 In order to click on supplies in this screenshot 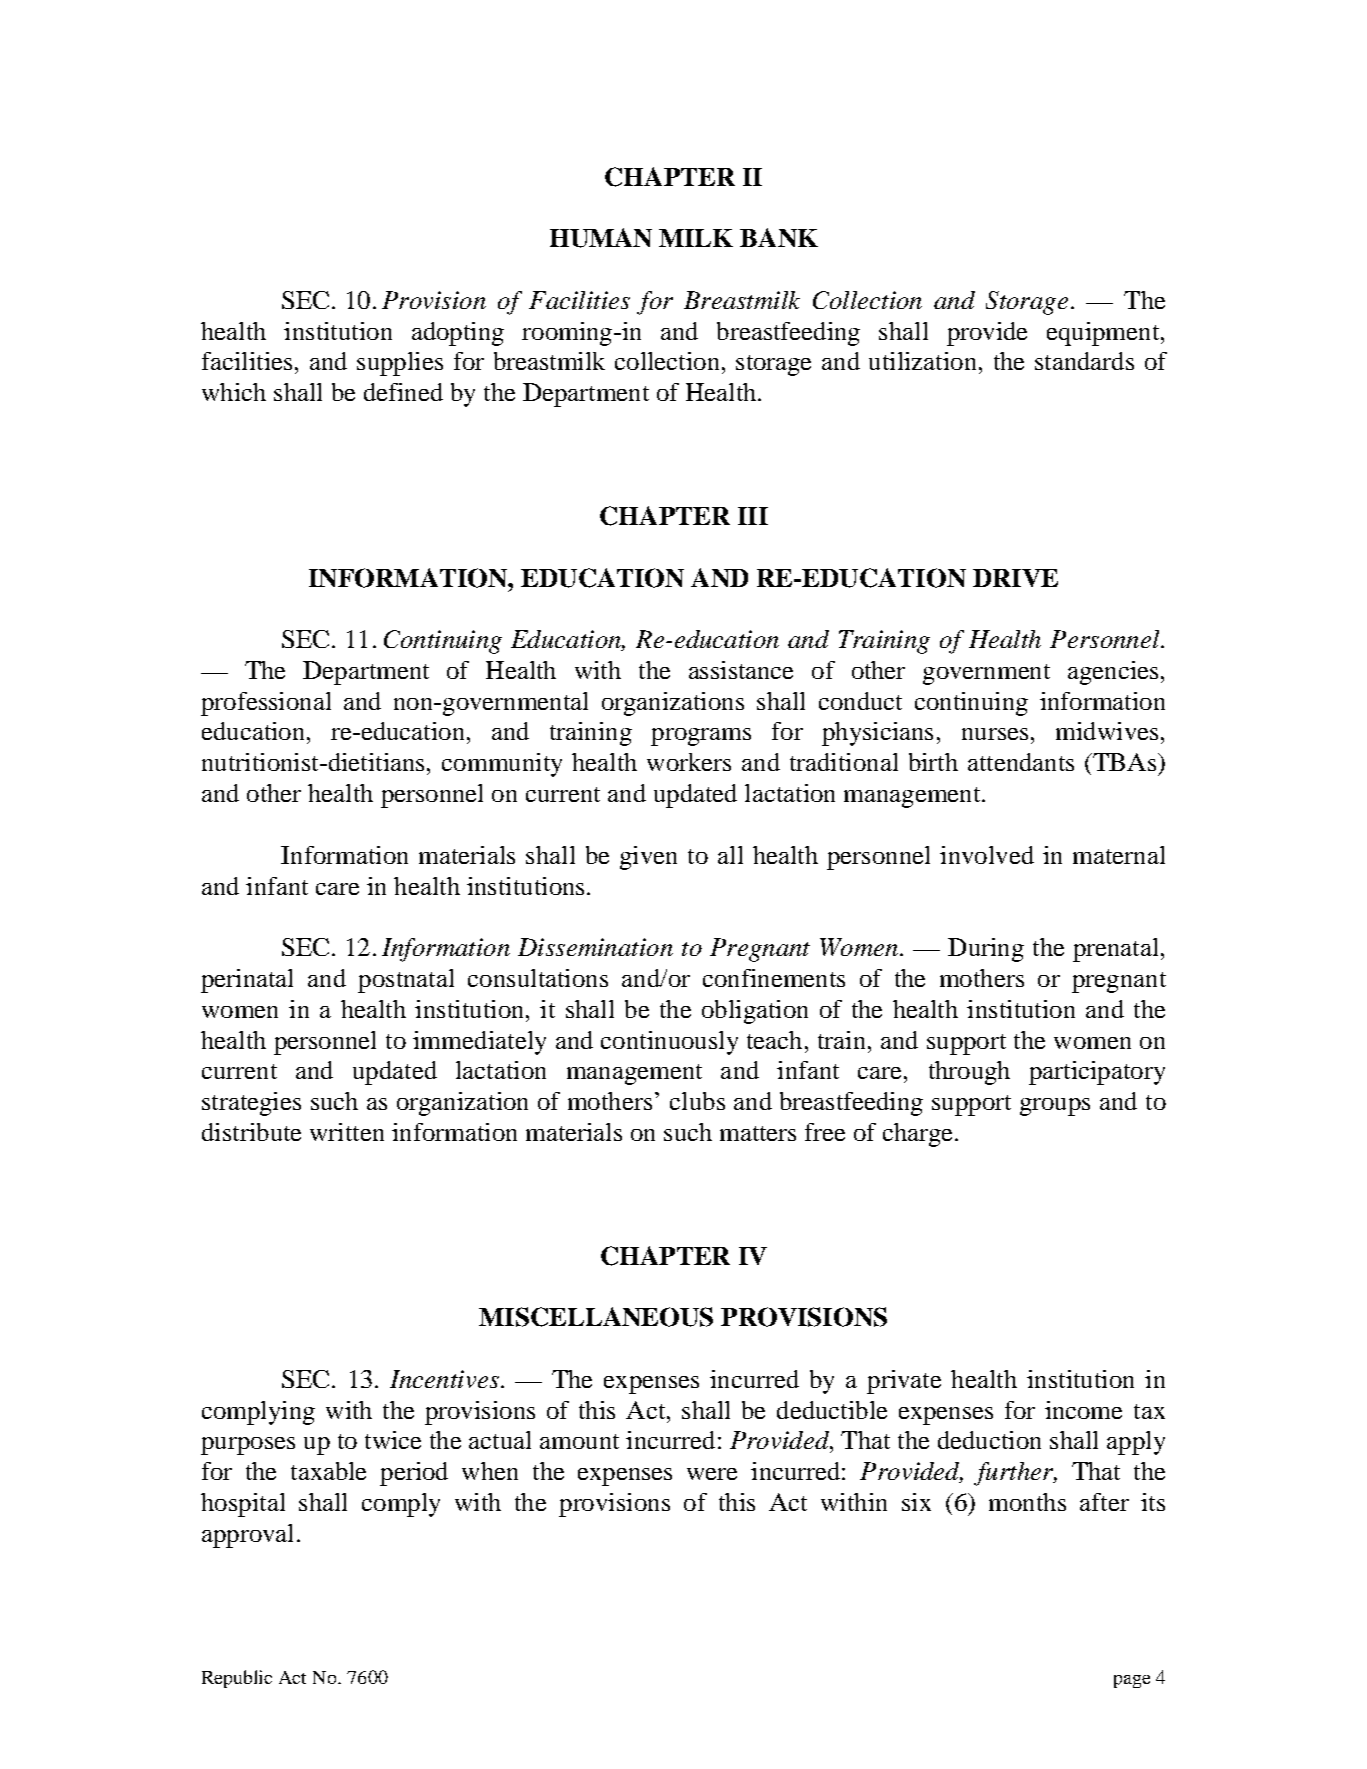, I will do `click(400, 364)`.
